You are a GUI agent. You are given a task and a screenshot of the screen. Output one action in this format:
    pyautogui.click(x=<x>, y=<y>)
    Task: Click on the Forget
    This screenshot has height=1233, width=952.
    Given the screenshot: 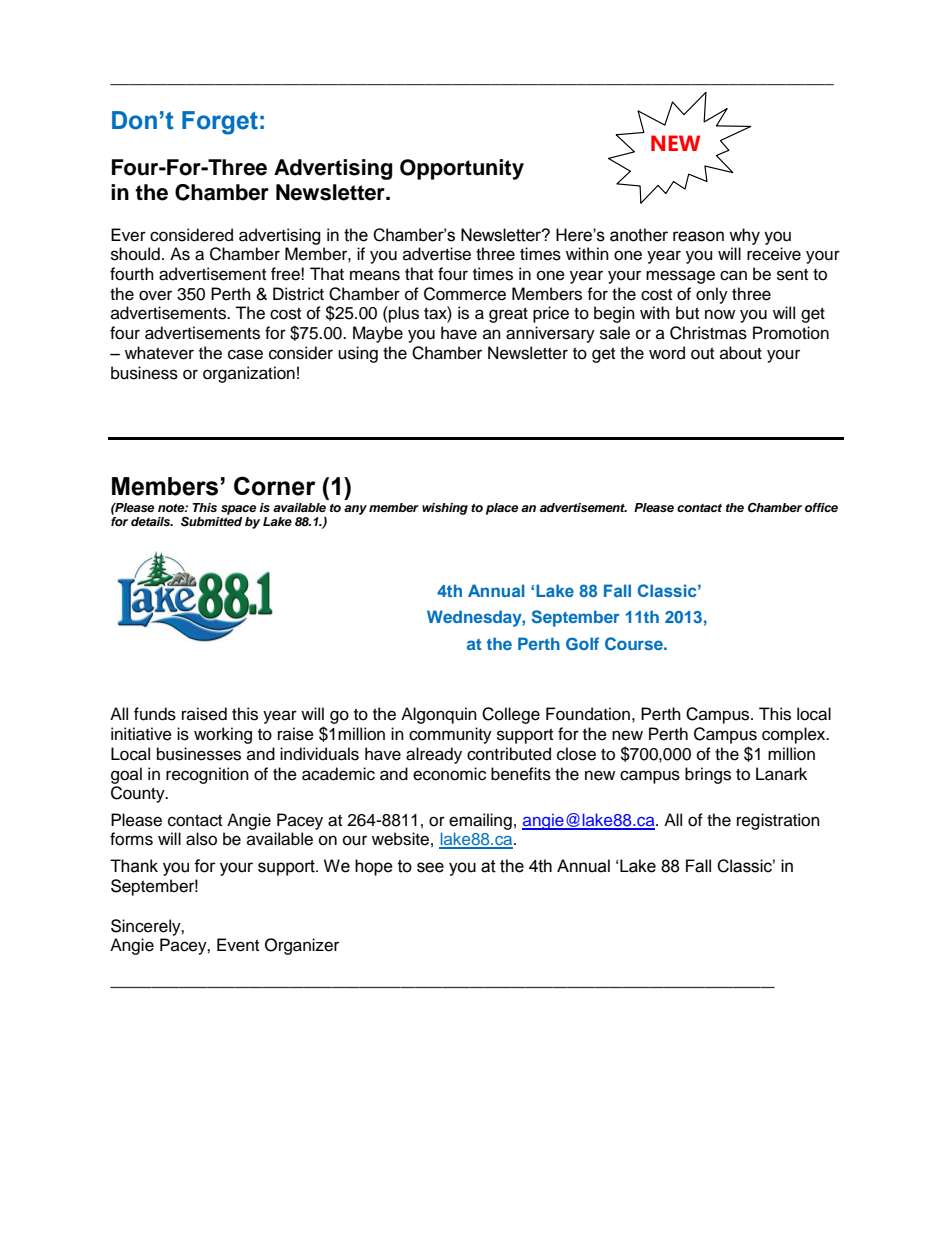 What is the action you would take?
    pyautogui.click(x=220, y=123)
